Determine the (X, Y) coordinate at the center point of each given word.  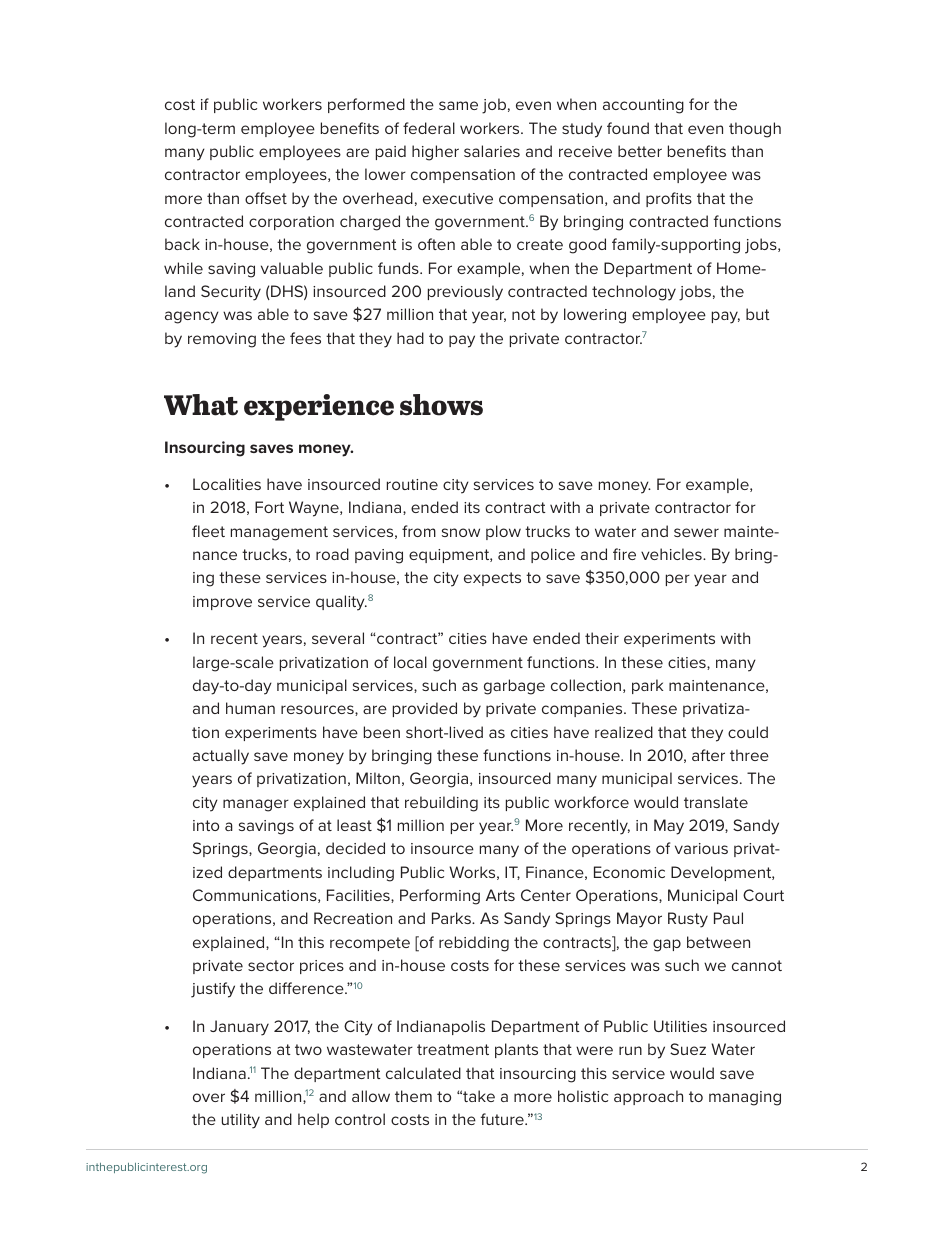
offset (266, 198)
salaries (492, 151)
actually (221, 757)
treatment (453, 1049)
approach (648, 1097)
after (708, 755)
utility (241, 1121)
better (640, 151)
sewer (696, 532)
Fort (269, 507)
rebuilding (441, 804)
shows (441, 405)
